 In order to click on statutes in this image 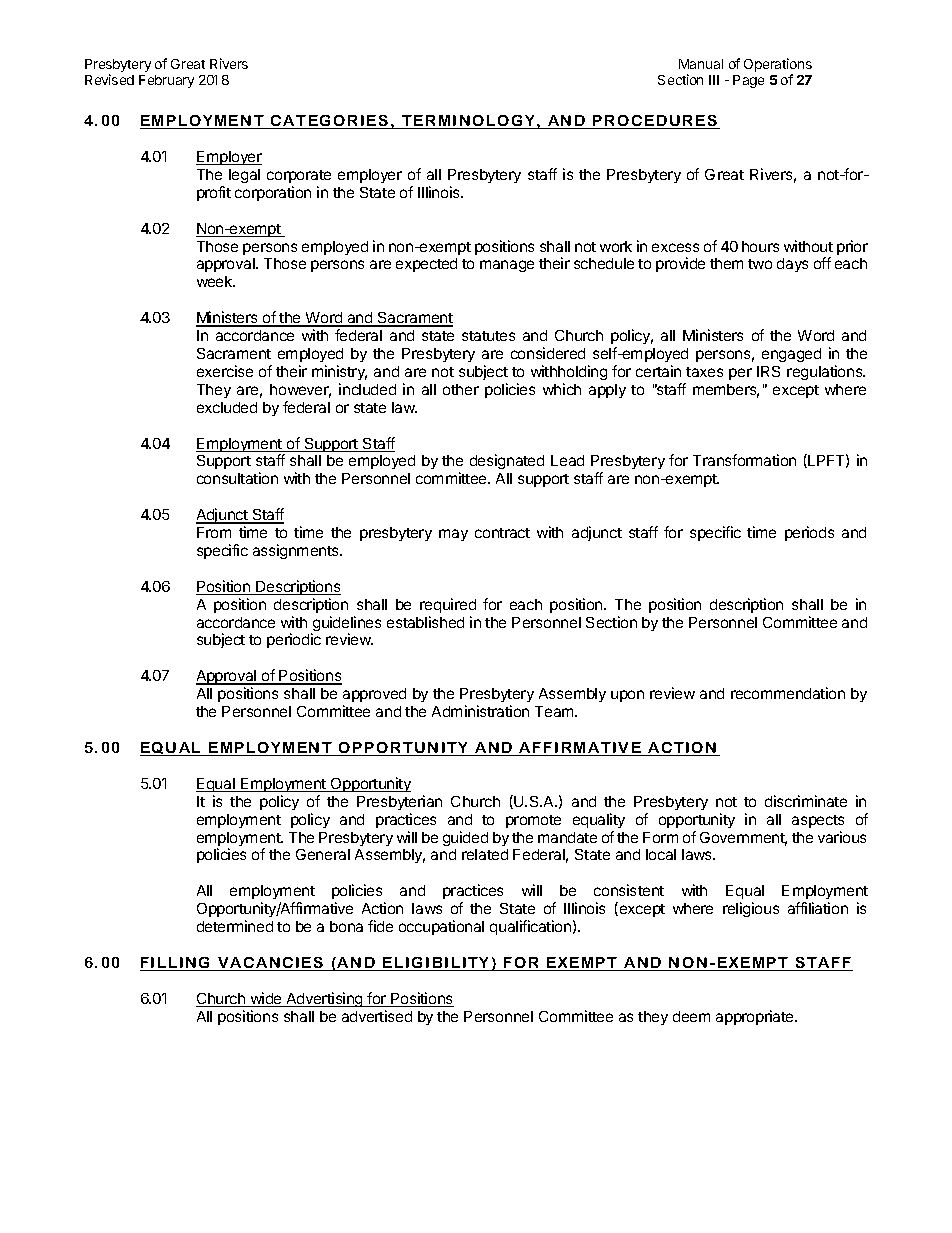, I will do `click(488, 336)`.
